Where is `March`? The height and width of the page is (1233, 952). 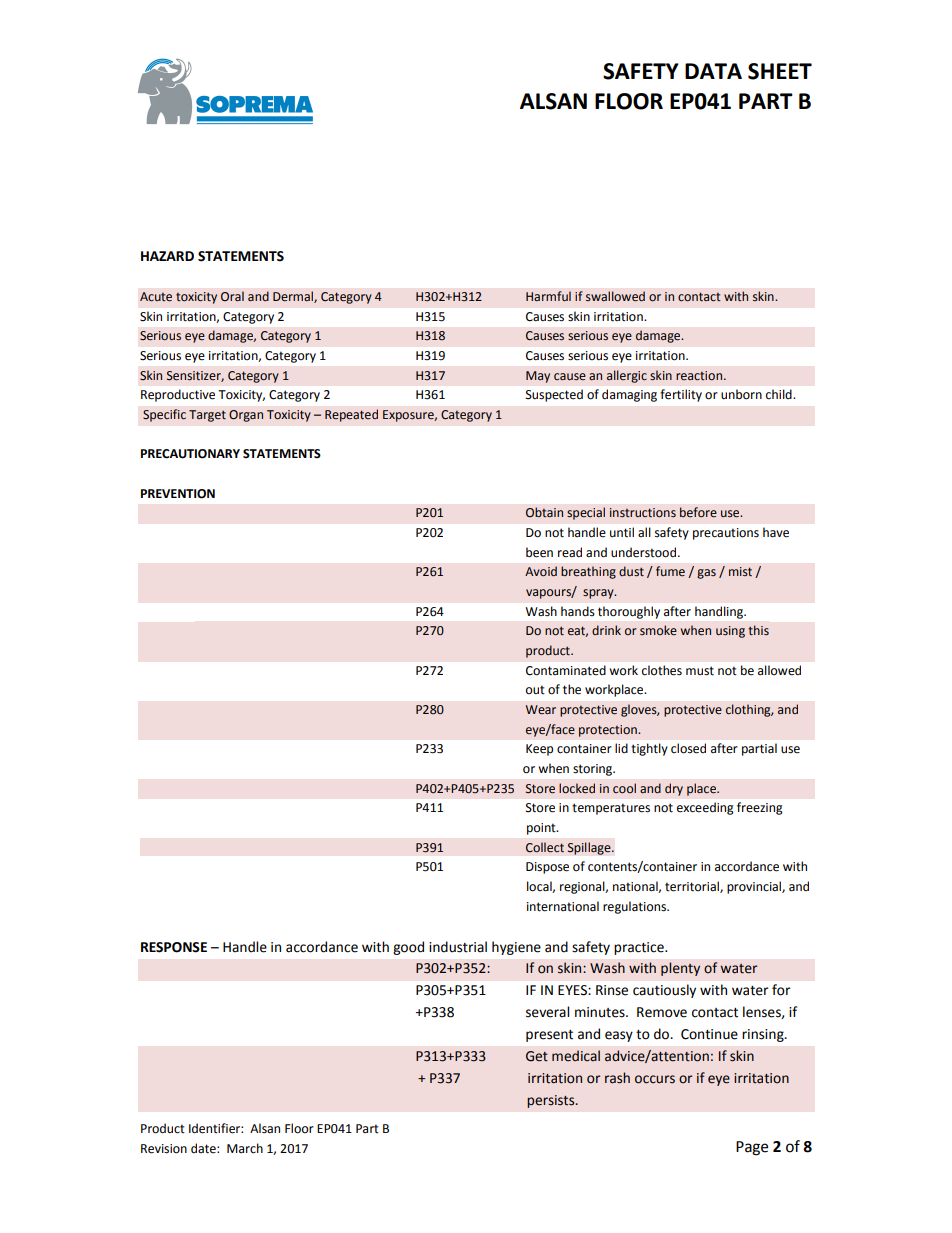
March is located at coordinates (245, 1148).
